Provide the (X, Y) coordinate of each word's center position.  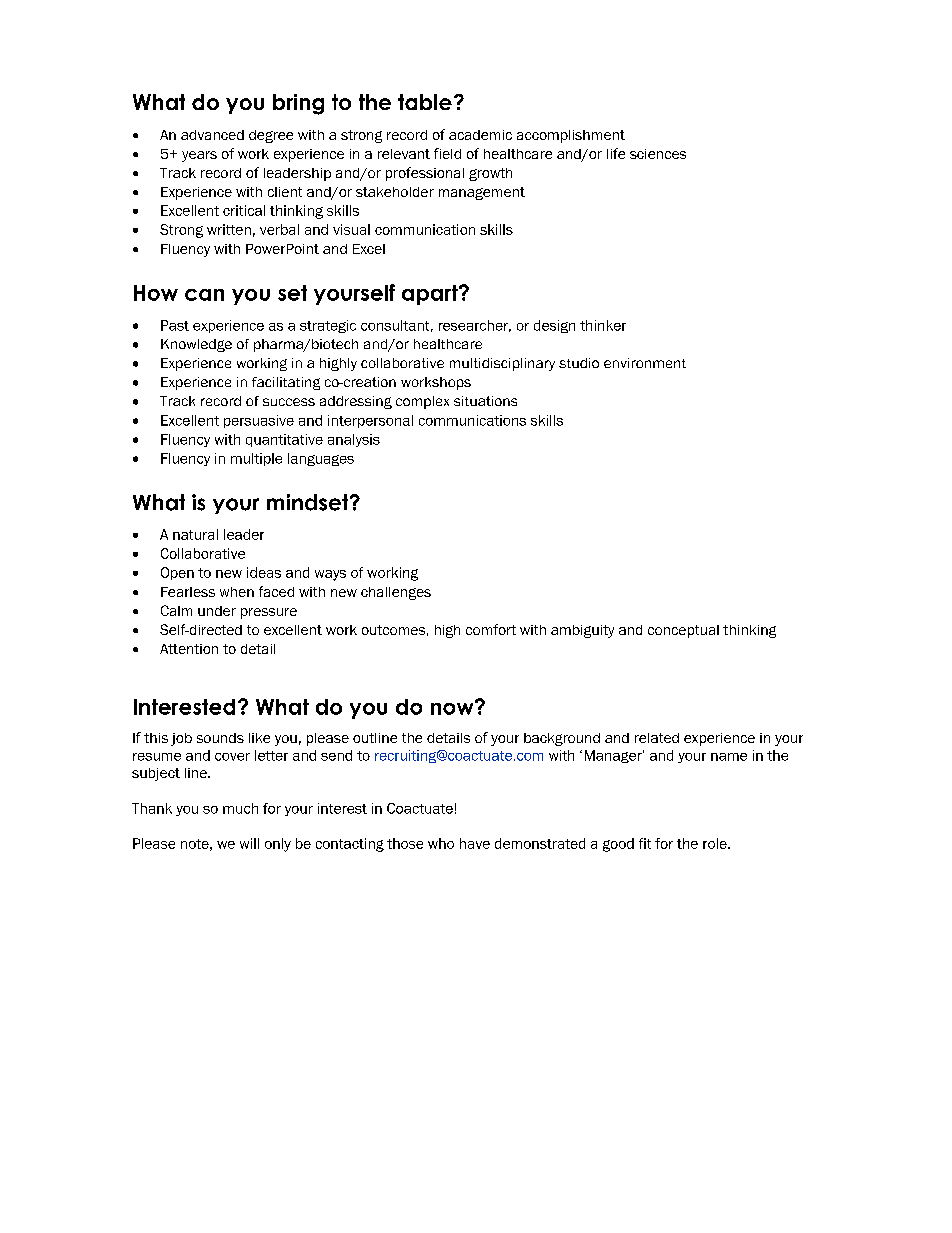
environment (645, 363)
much (240, 808)
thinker (603, 325)
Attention (189, 649)
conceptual (683, 631)
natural (195, 534)
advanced (212, 135)
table (425, 102)
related (657, 738)
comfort (491, 629)
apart (431, 295)
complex (422, 402)
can (204, 295)
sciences (658, 154)
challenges (396, 593)
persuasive (259, 421)
